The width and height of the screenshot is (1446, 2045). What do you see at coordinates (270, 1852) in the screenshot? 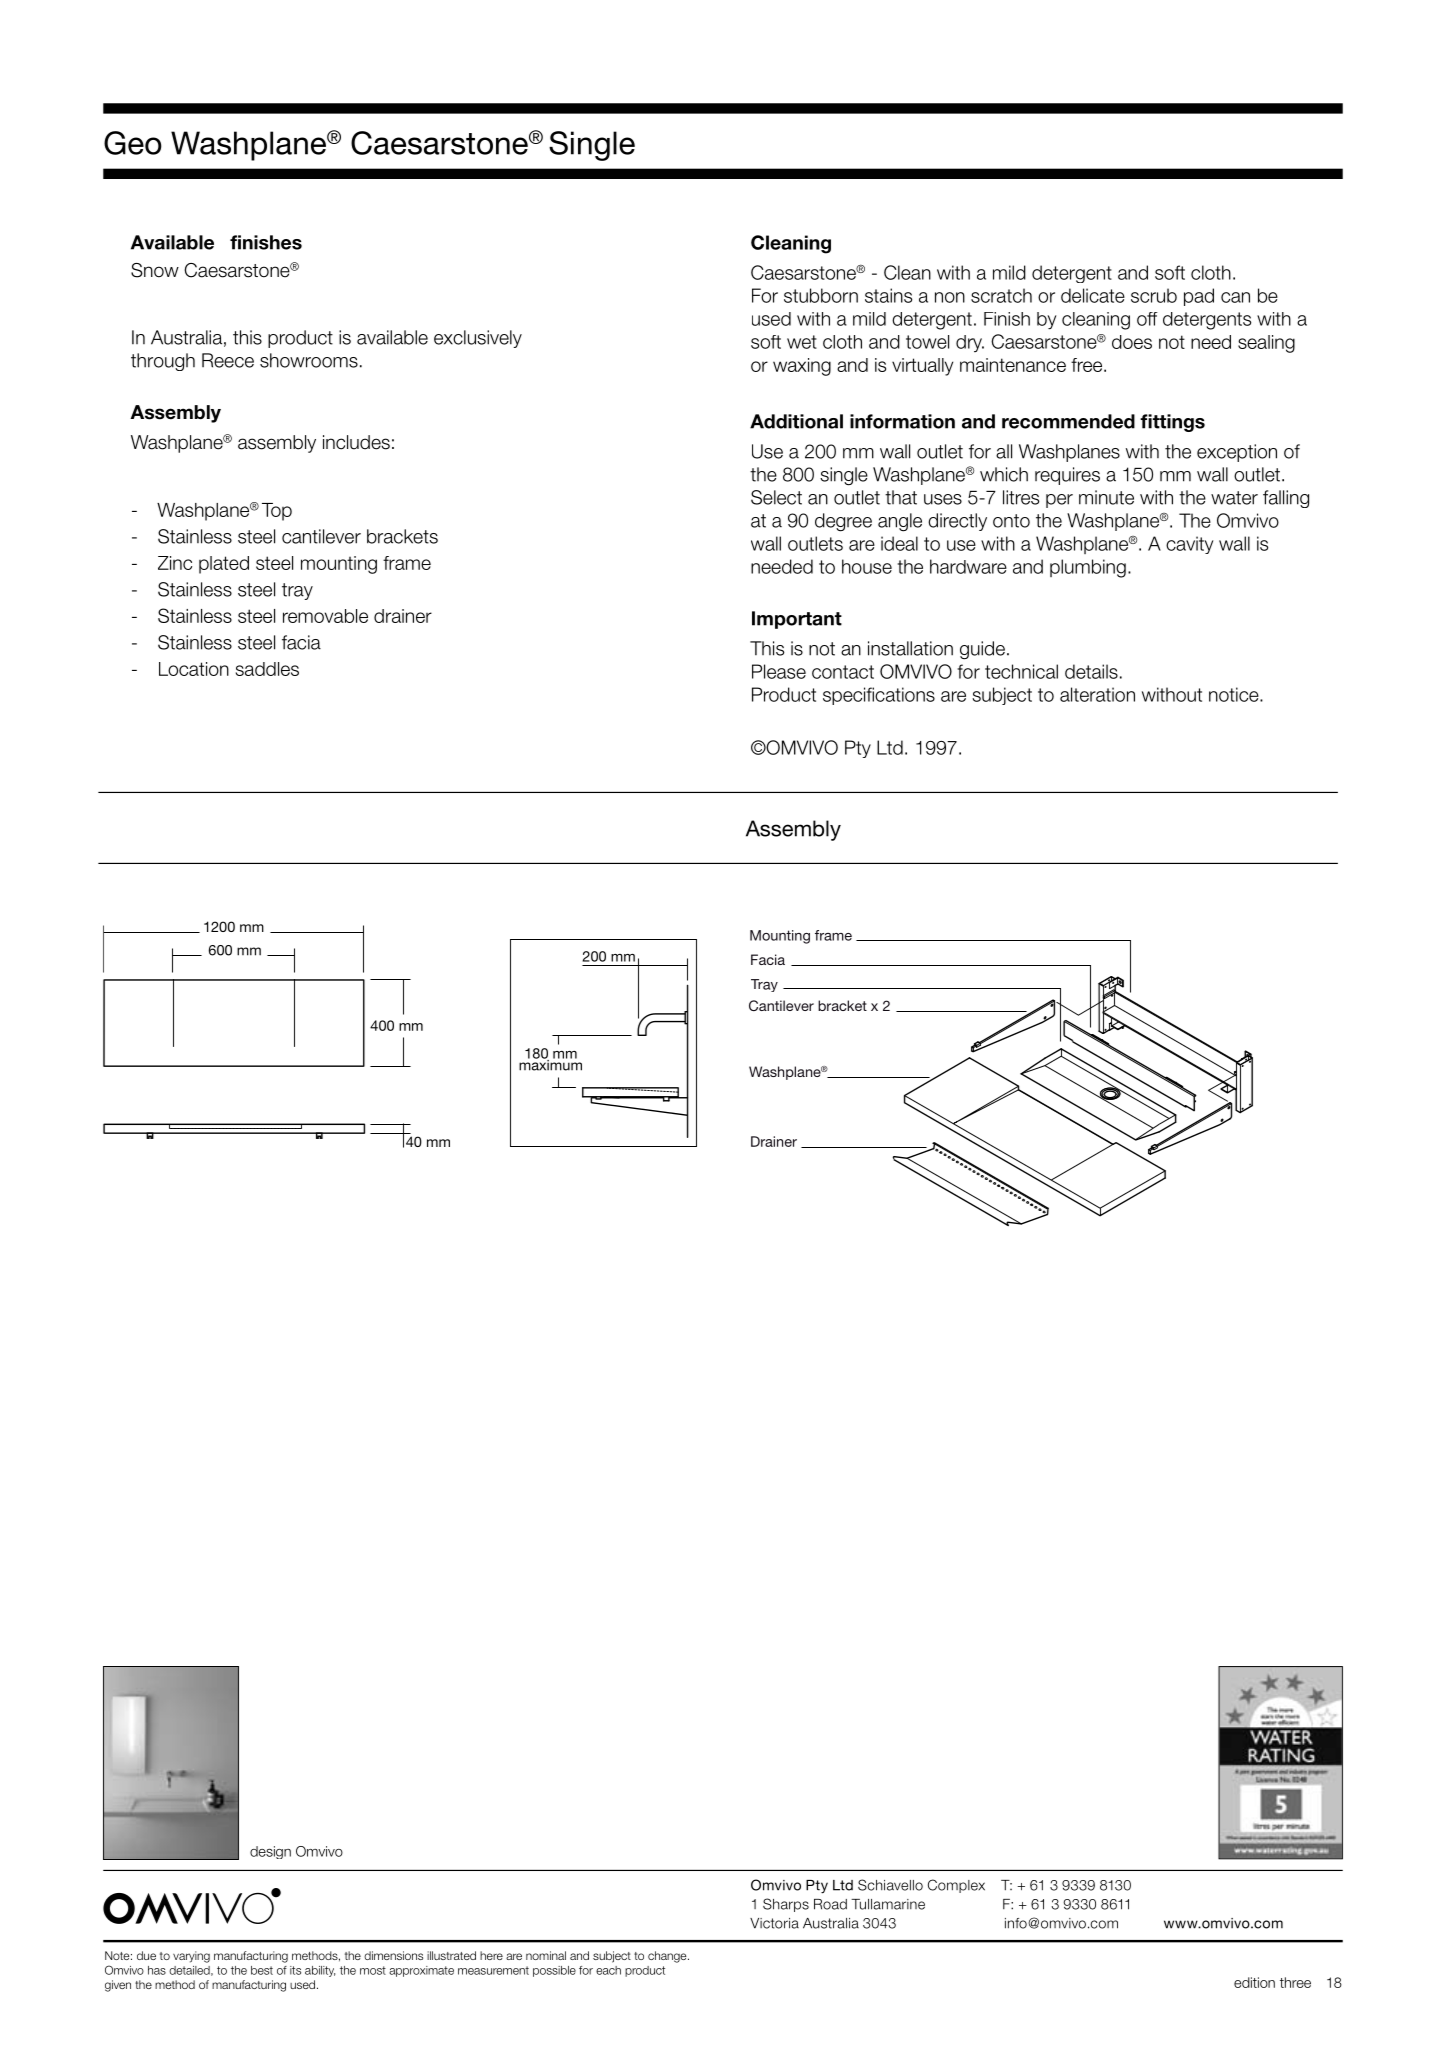
I see `design` at bounding box center [270, 1852].
